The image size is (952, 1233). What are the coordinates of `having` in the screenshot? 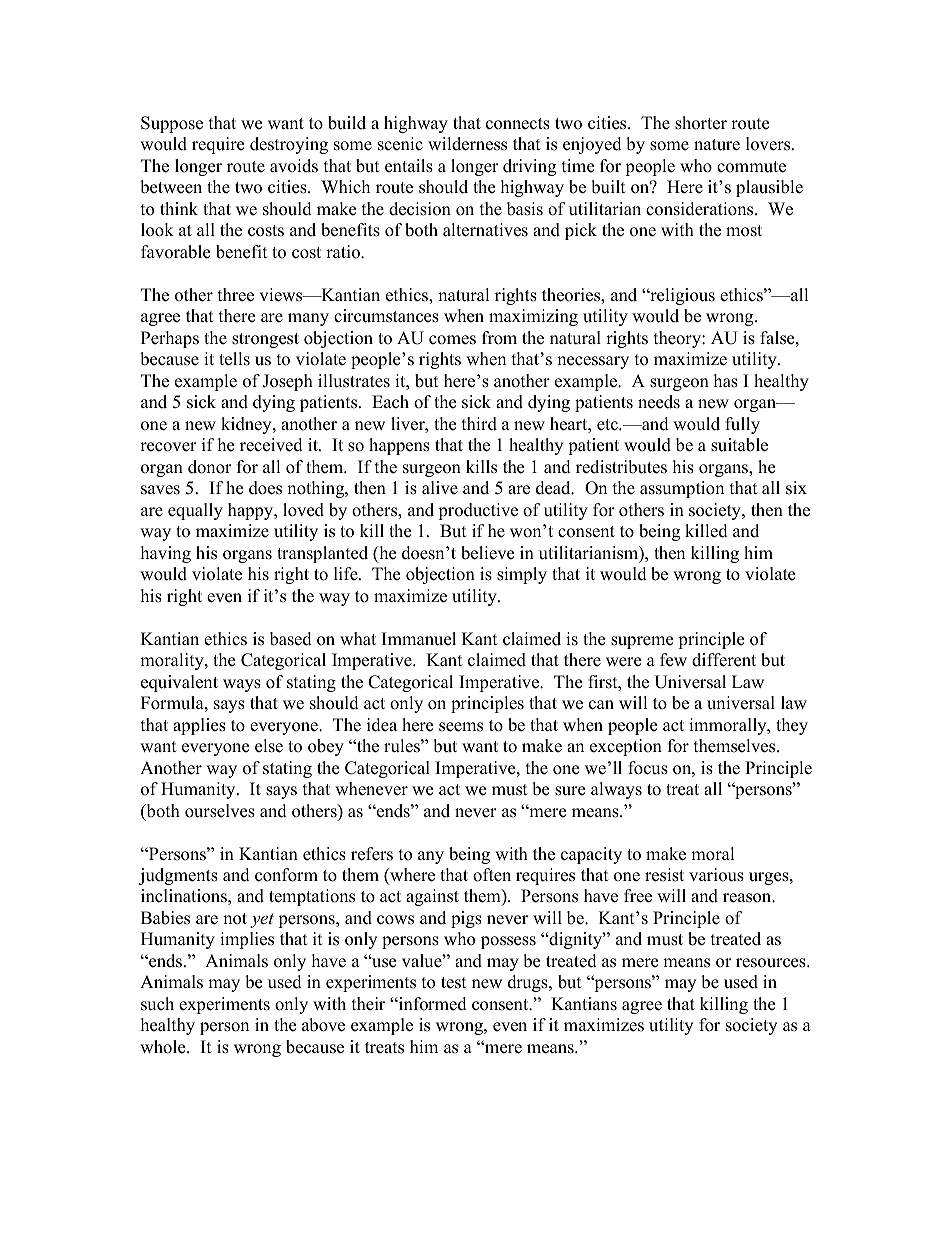 It's located at (166, 554).
